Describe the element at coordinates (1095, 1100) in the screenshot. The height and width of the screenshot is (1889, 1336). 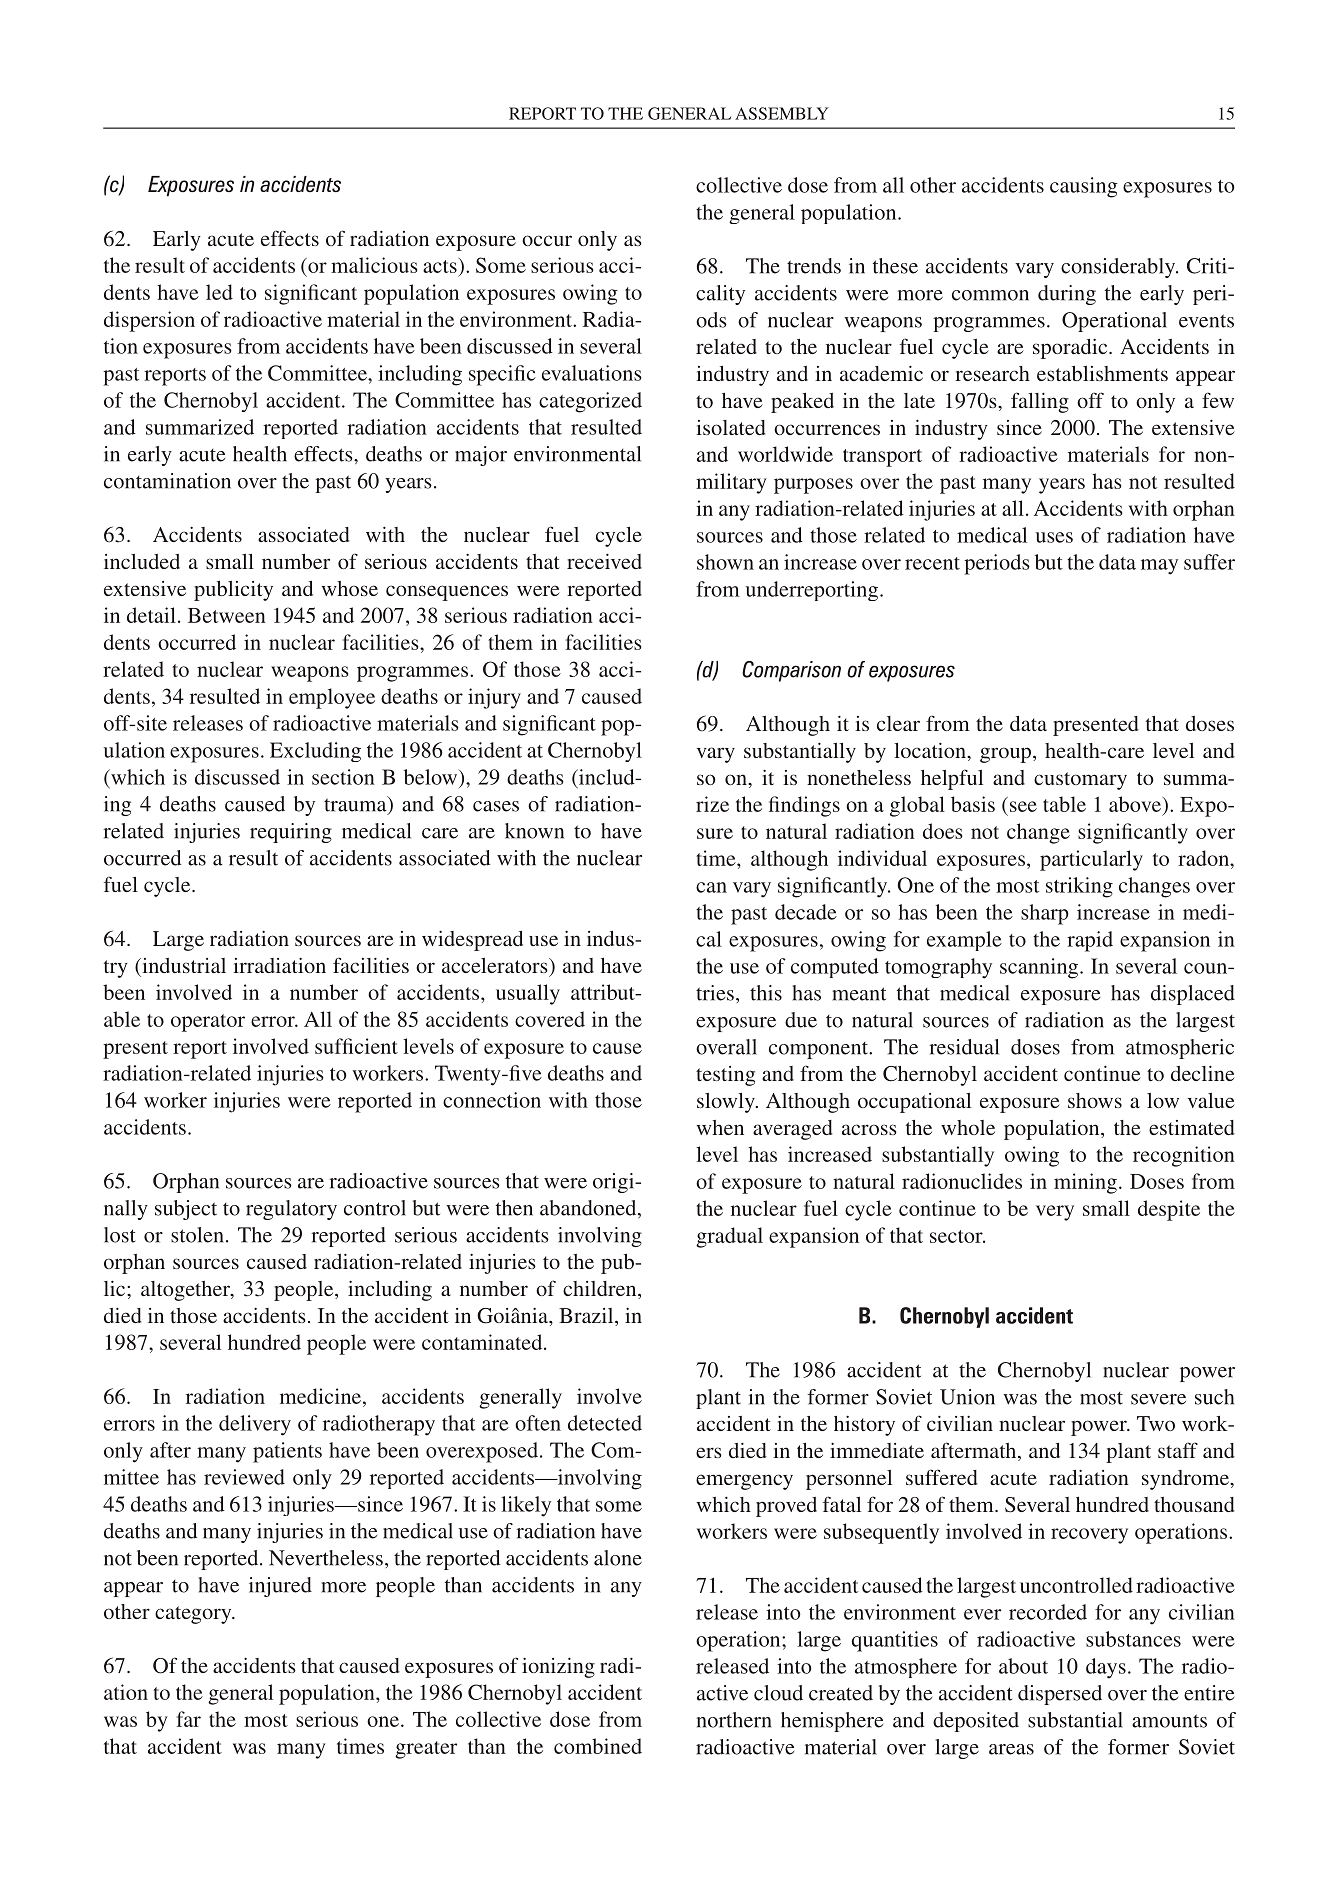
I see `shows` at that location.
